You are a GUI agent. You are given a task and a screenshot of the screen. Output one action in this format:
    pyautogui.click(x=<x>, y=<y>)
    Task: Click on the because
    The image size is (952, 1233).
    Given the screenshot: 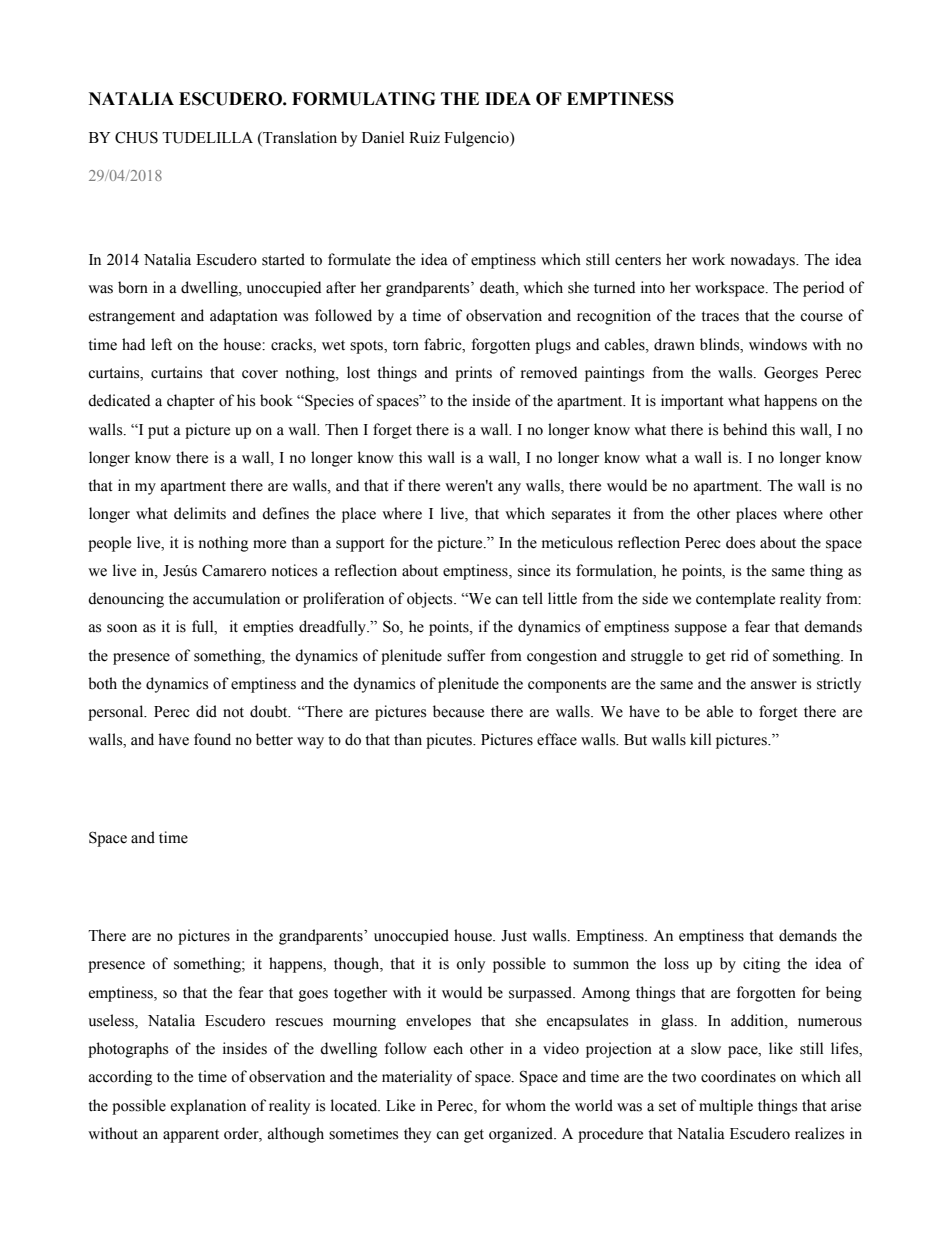 What is the action you would take?
    pyautogui.click(x=458, y=711)
